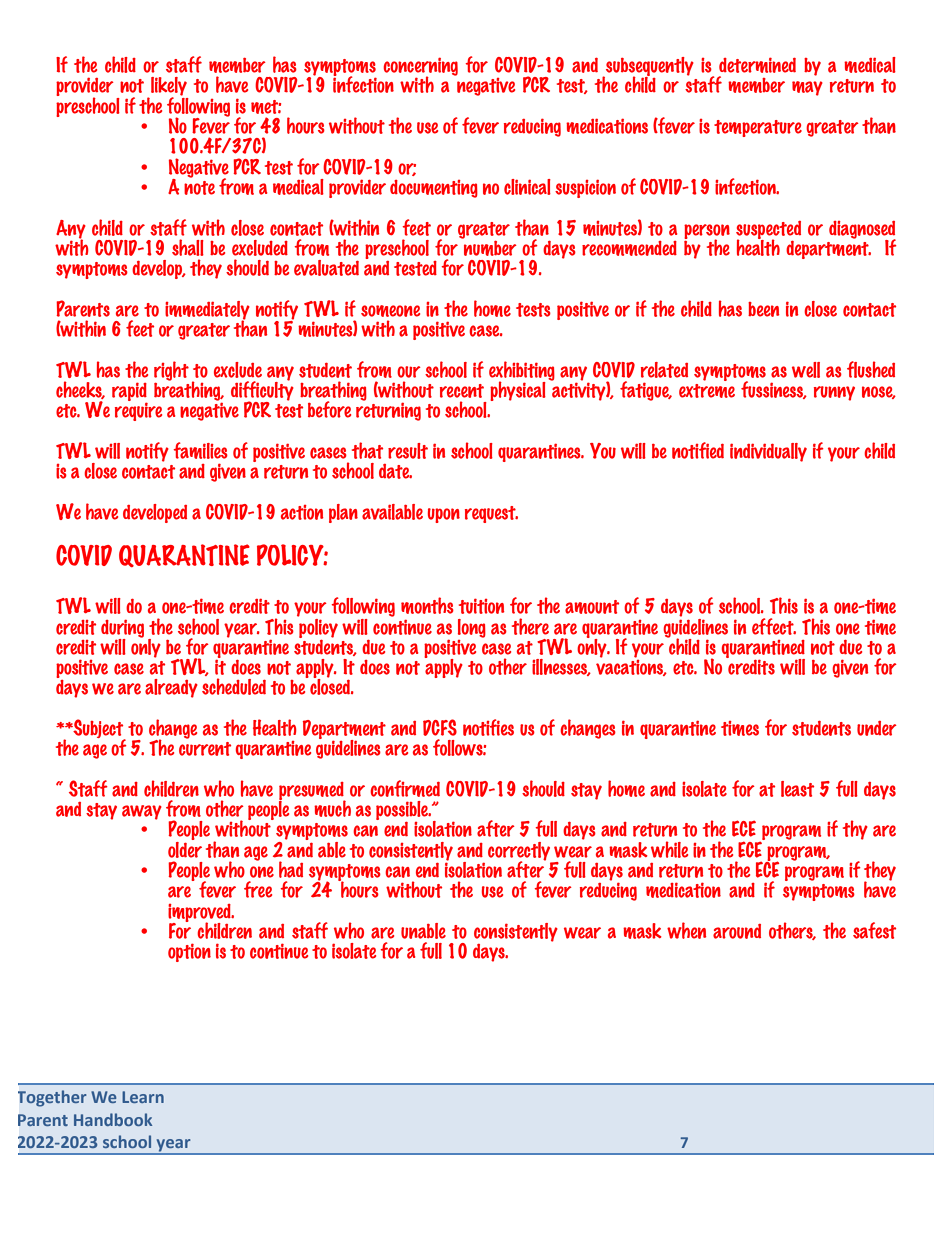 The image size is (952, 1233). What do you see at coordinates (797, 789) in the document?
I see `least` at bounding box center [797, 789].
